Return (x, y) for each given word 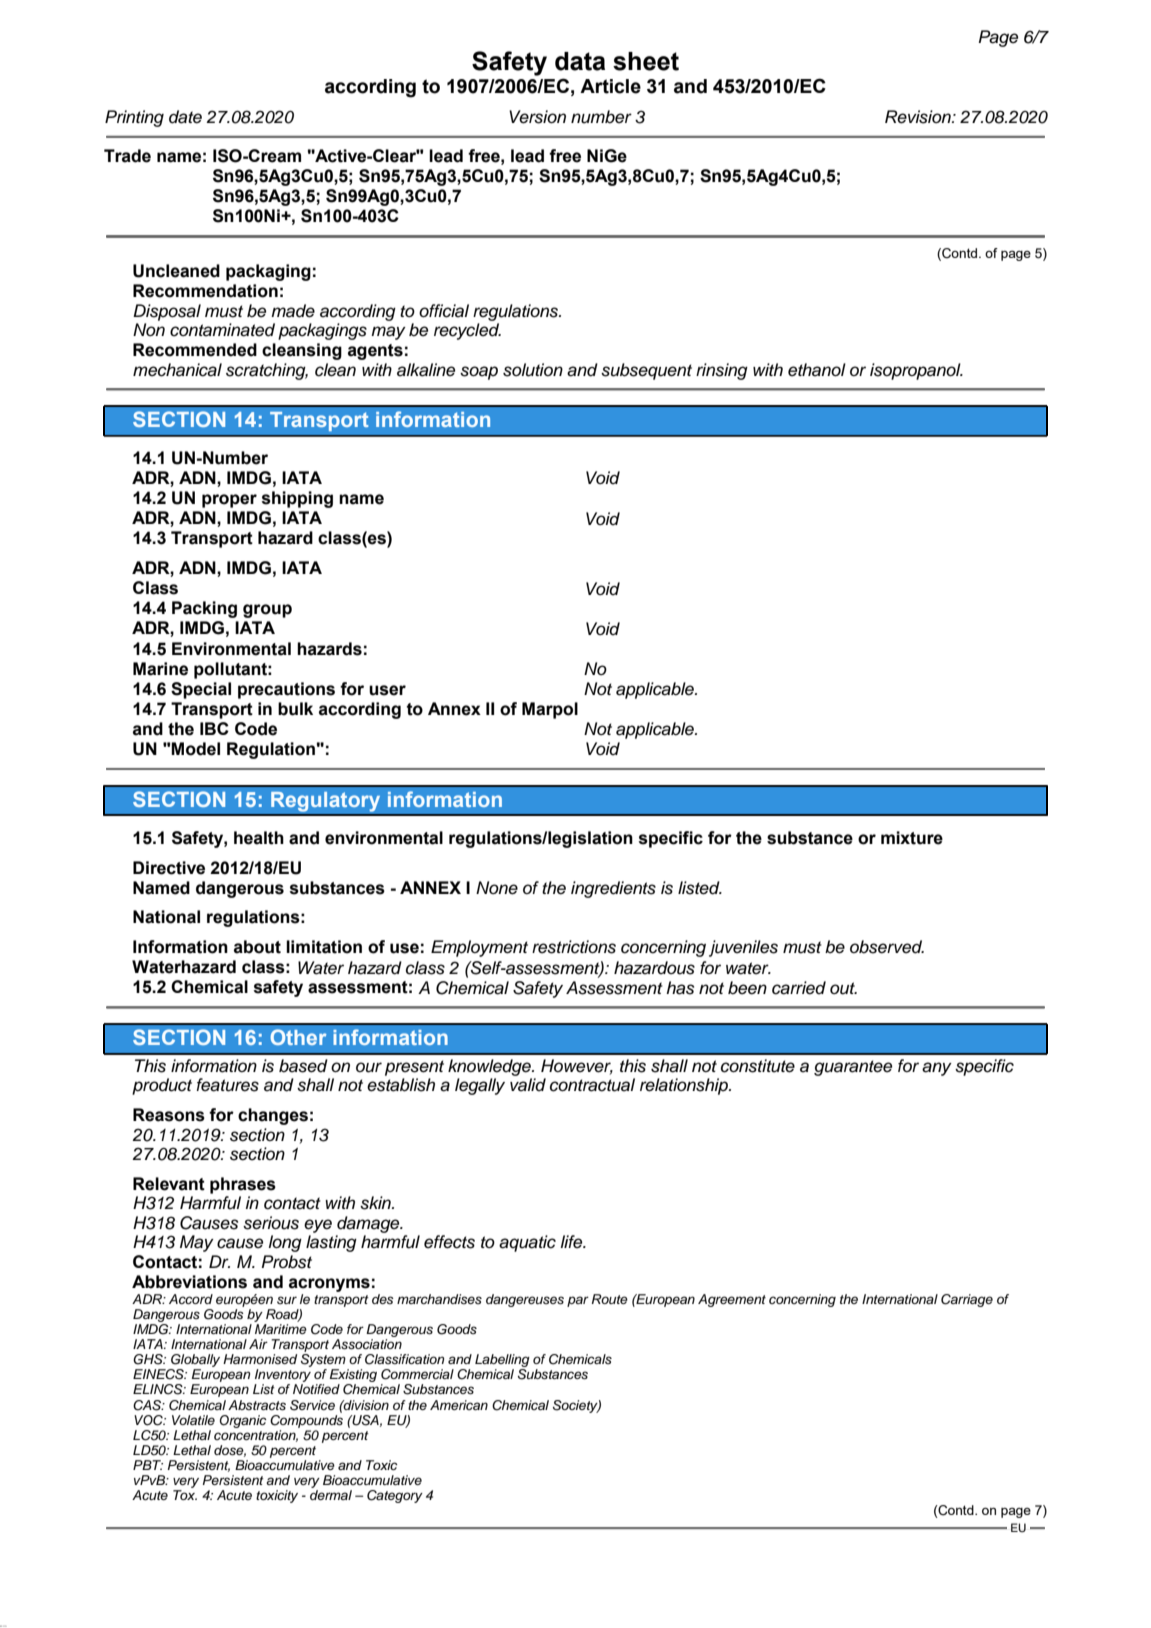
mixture (912, 838)
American (459, 1405)
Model (195, 749)
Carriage (967, 1300)
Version (537, 117)
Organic (243, 1421)
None (497, 888)
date (185, 117)
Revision (919, 117)
